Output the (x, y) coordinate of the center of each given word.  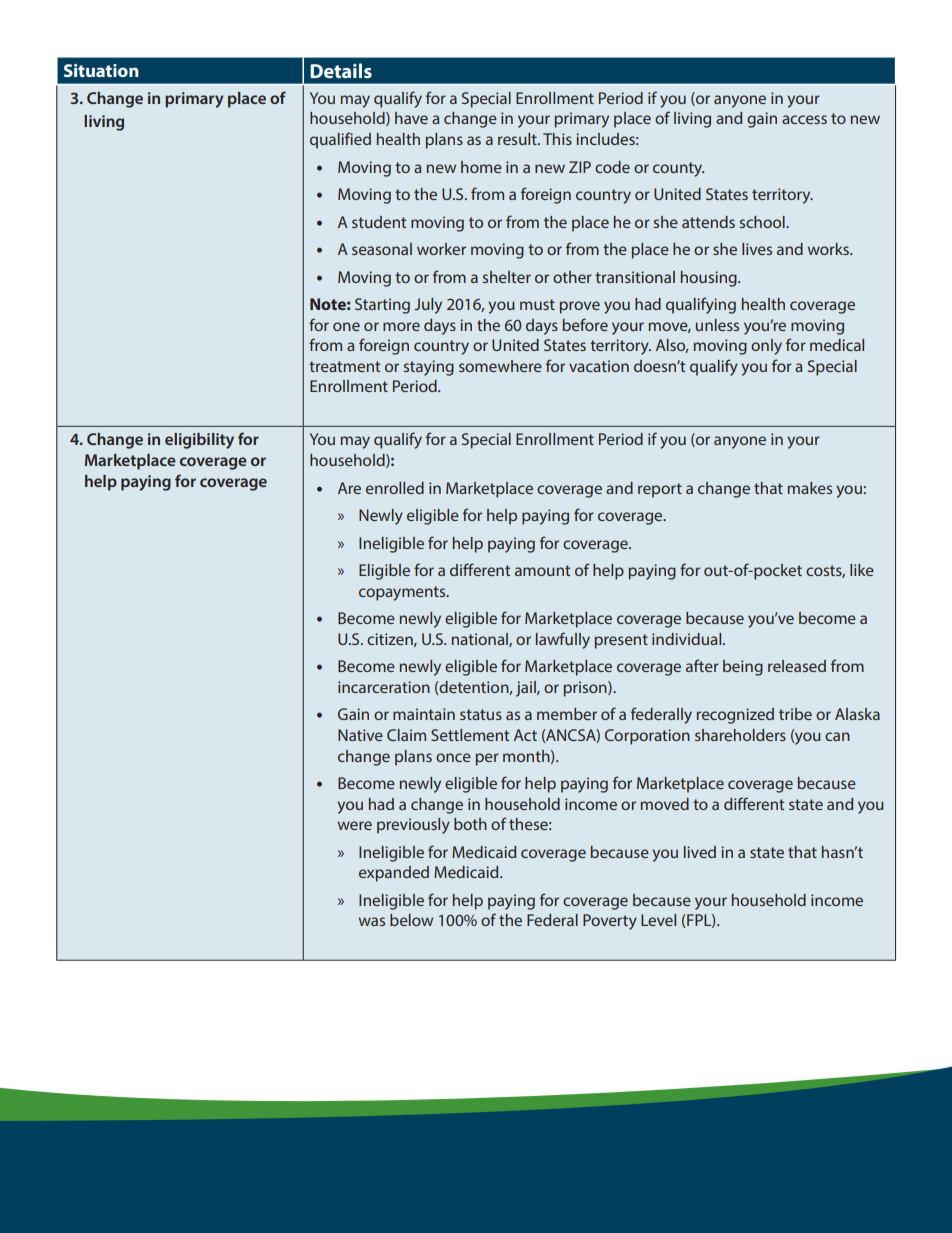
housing (710, 279)
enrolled (395, 488)
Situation (101, 70)
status (481, 714)
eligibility (199, 441)
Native (360, 735)
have (411, 118)
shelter (506, 277)
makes (810, 488)
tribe (795, 714)
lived (700, 852)
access (804, 119)
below (411, 920)
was (372, 921)
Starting (382, 306)
